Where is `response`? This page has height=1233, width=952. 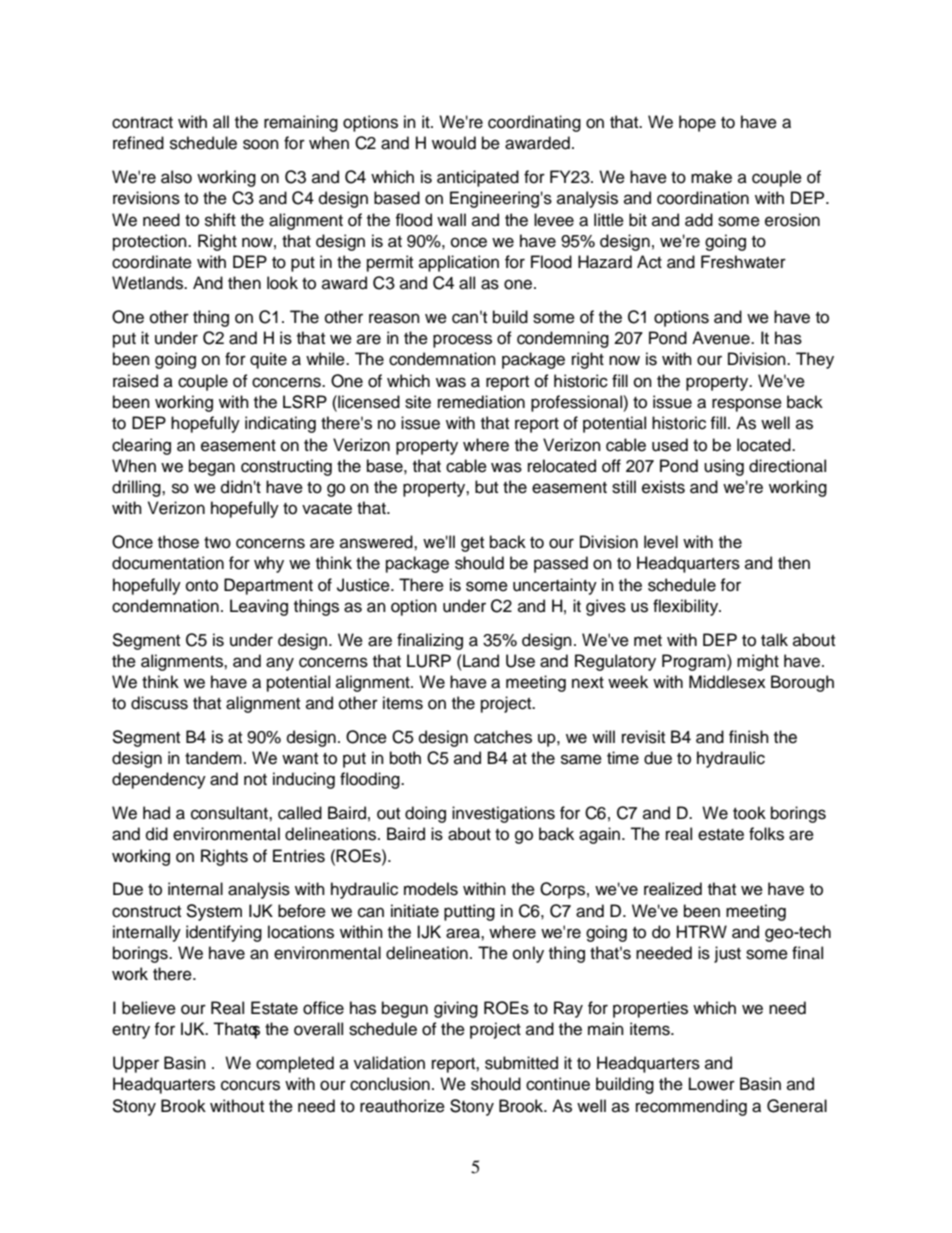
response is located at coordinates (747, 405).
